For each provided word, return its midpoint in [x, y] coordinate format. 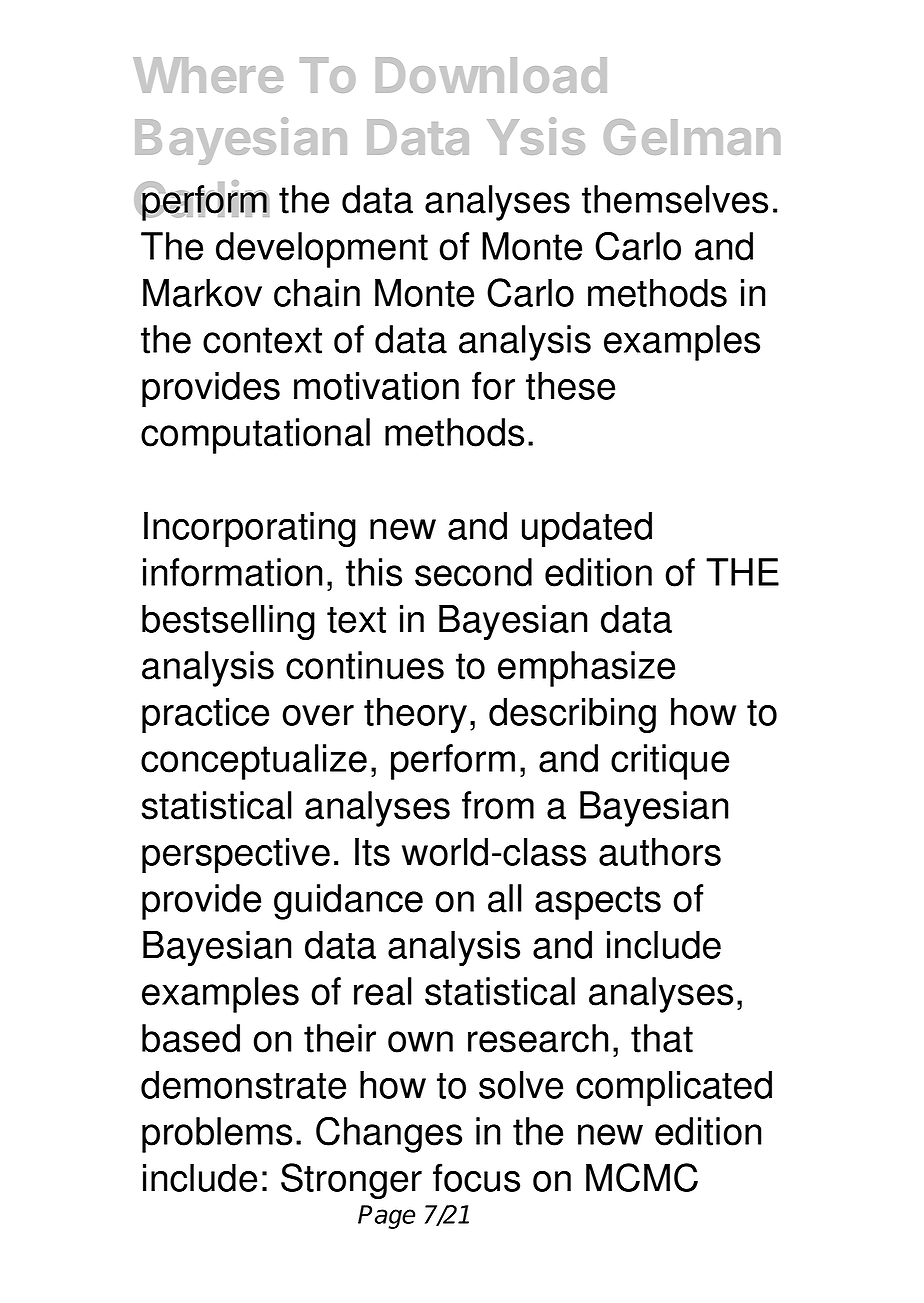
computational [255, 436]
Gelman [692, 137]
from [498, 805]
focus [476, 1177]
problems [217, 1135]
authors [660, 851]
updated [587, 529]
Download [491, 75]
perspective [236, 855]
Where [208, 75]
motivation [376, 385]
